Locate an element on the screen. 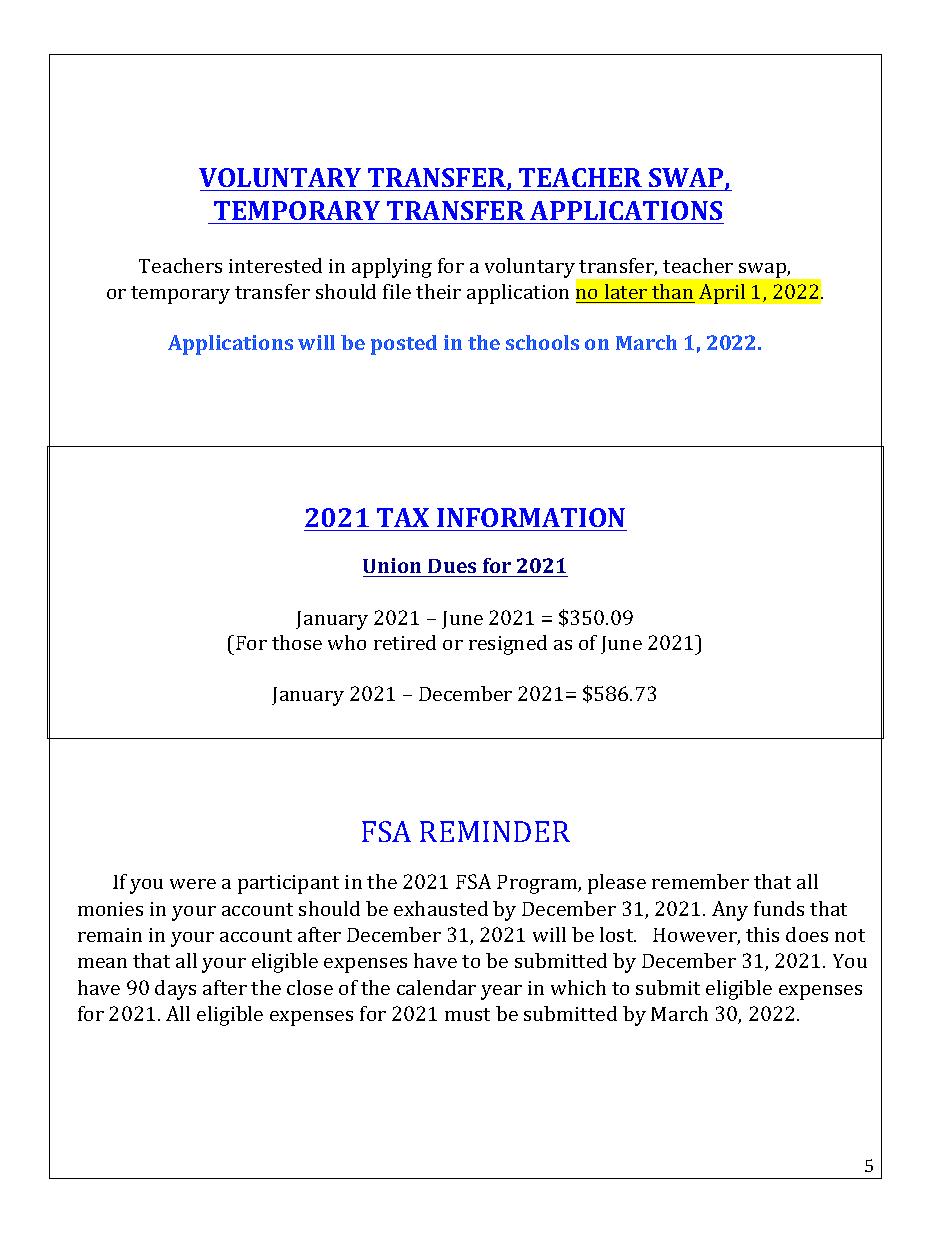 The height and width of the screenshot is (1233, 952). April is located at coordinates (722, 294).
